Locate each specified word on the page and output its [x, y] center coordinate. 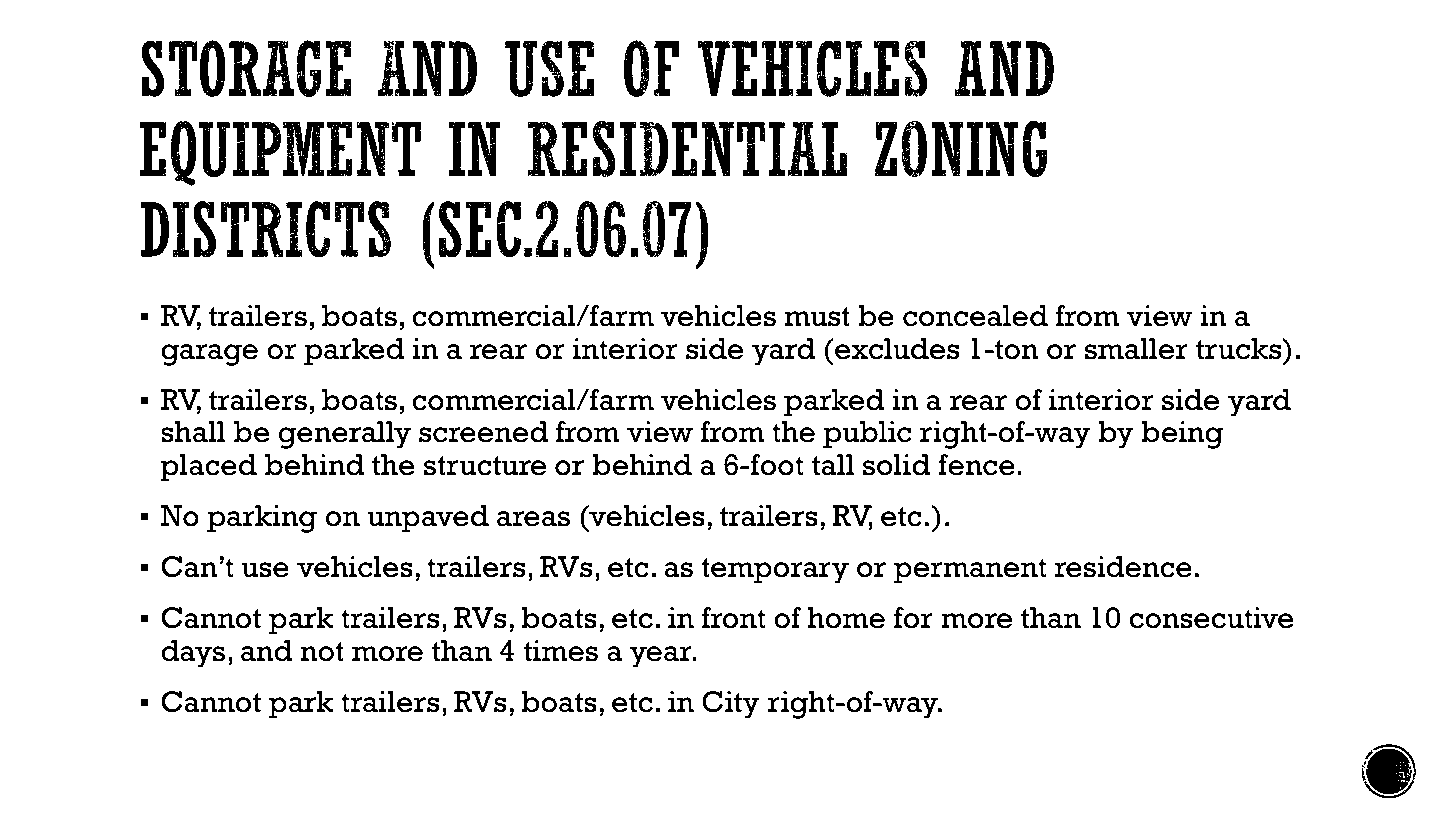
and [267, 651]
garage [209, 355]
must [817, 317]
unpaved [428, 519]
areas [533, 519]
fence [976, 465]
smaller [1136, 349]
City [731, 705]
